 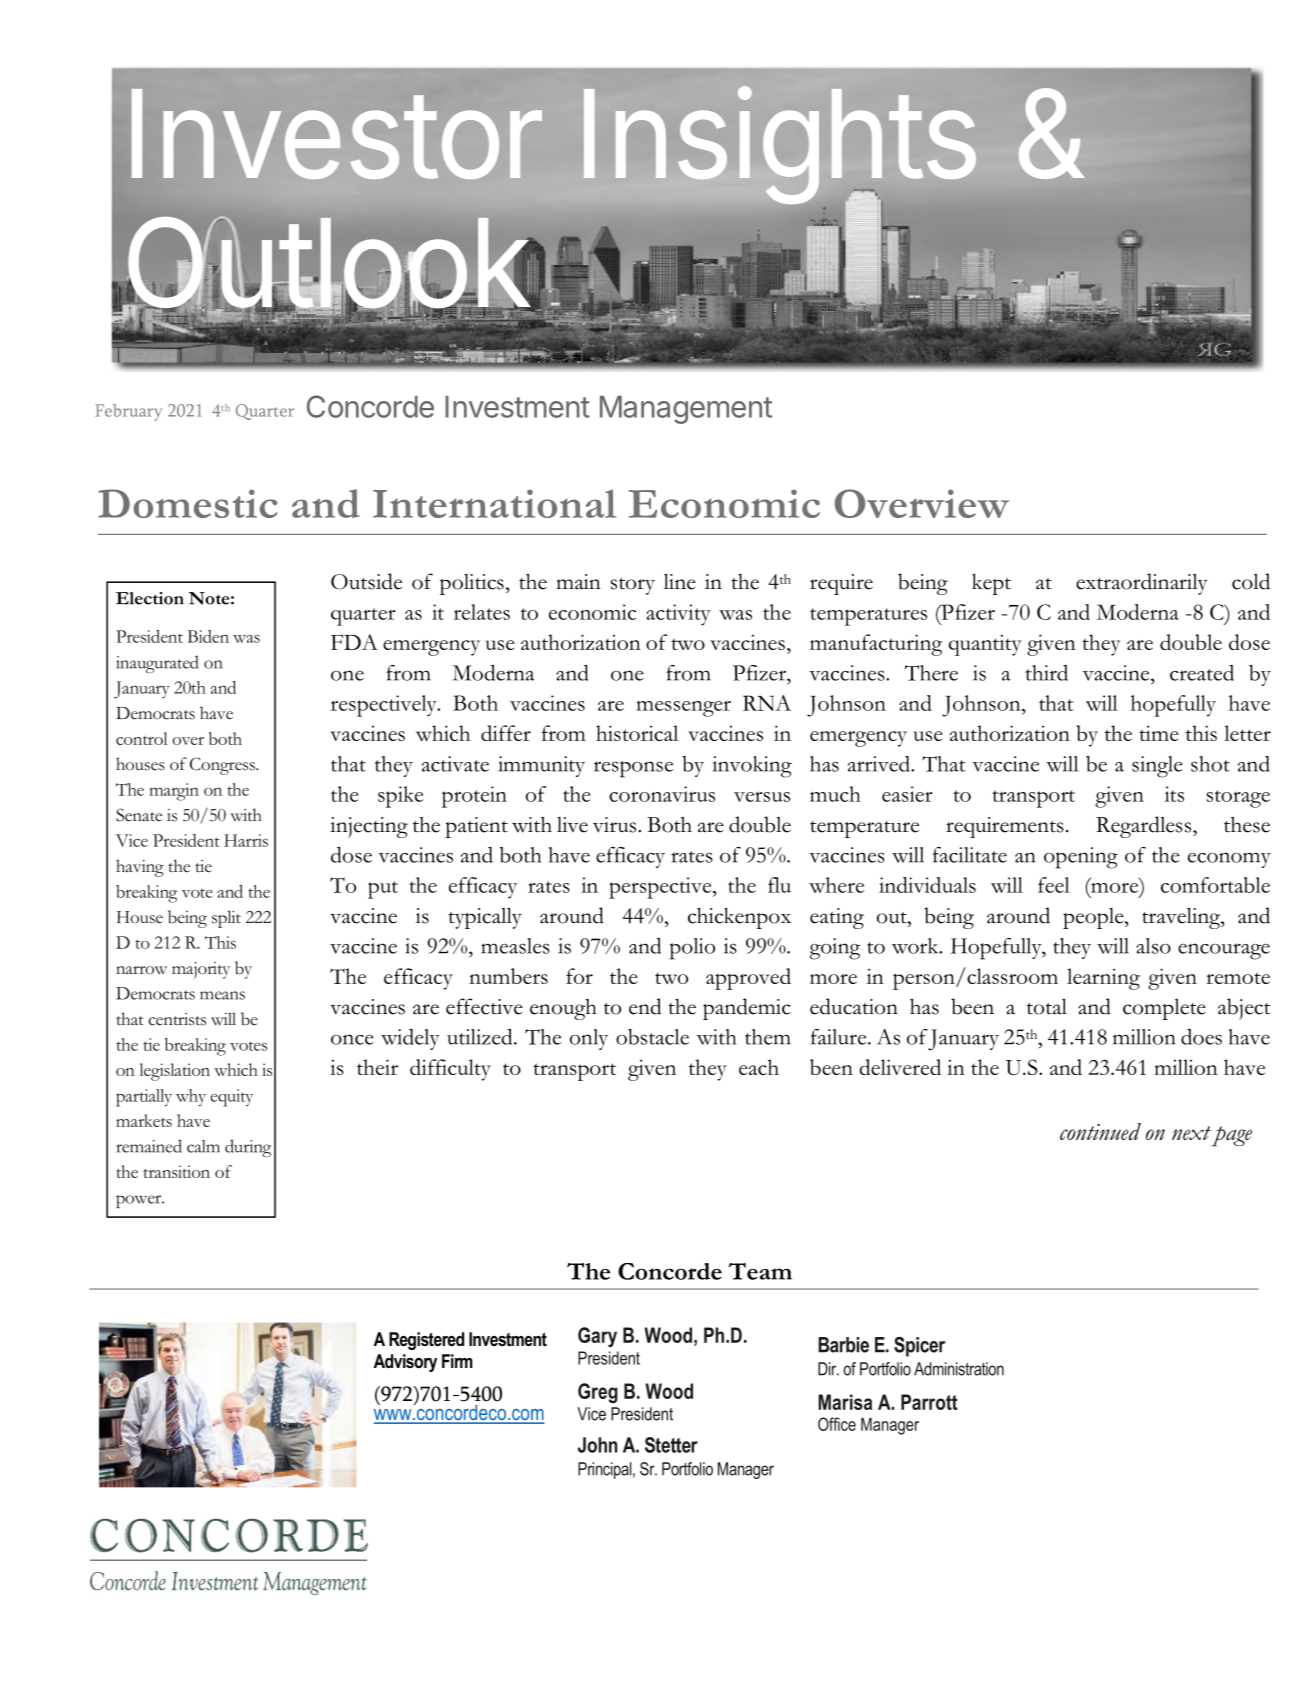 I want to click on Investor, so click(x=337, y=134).
